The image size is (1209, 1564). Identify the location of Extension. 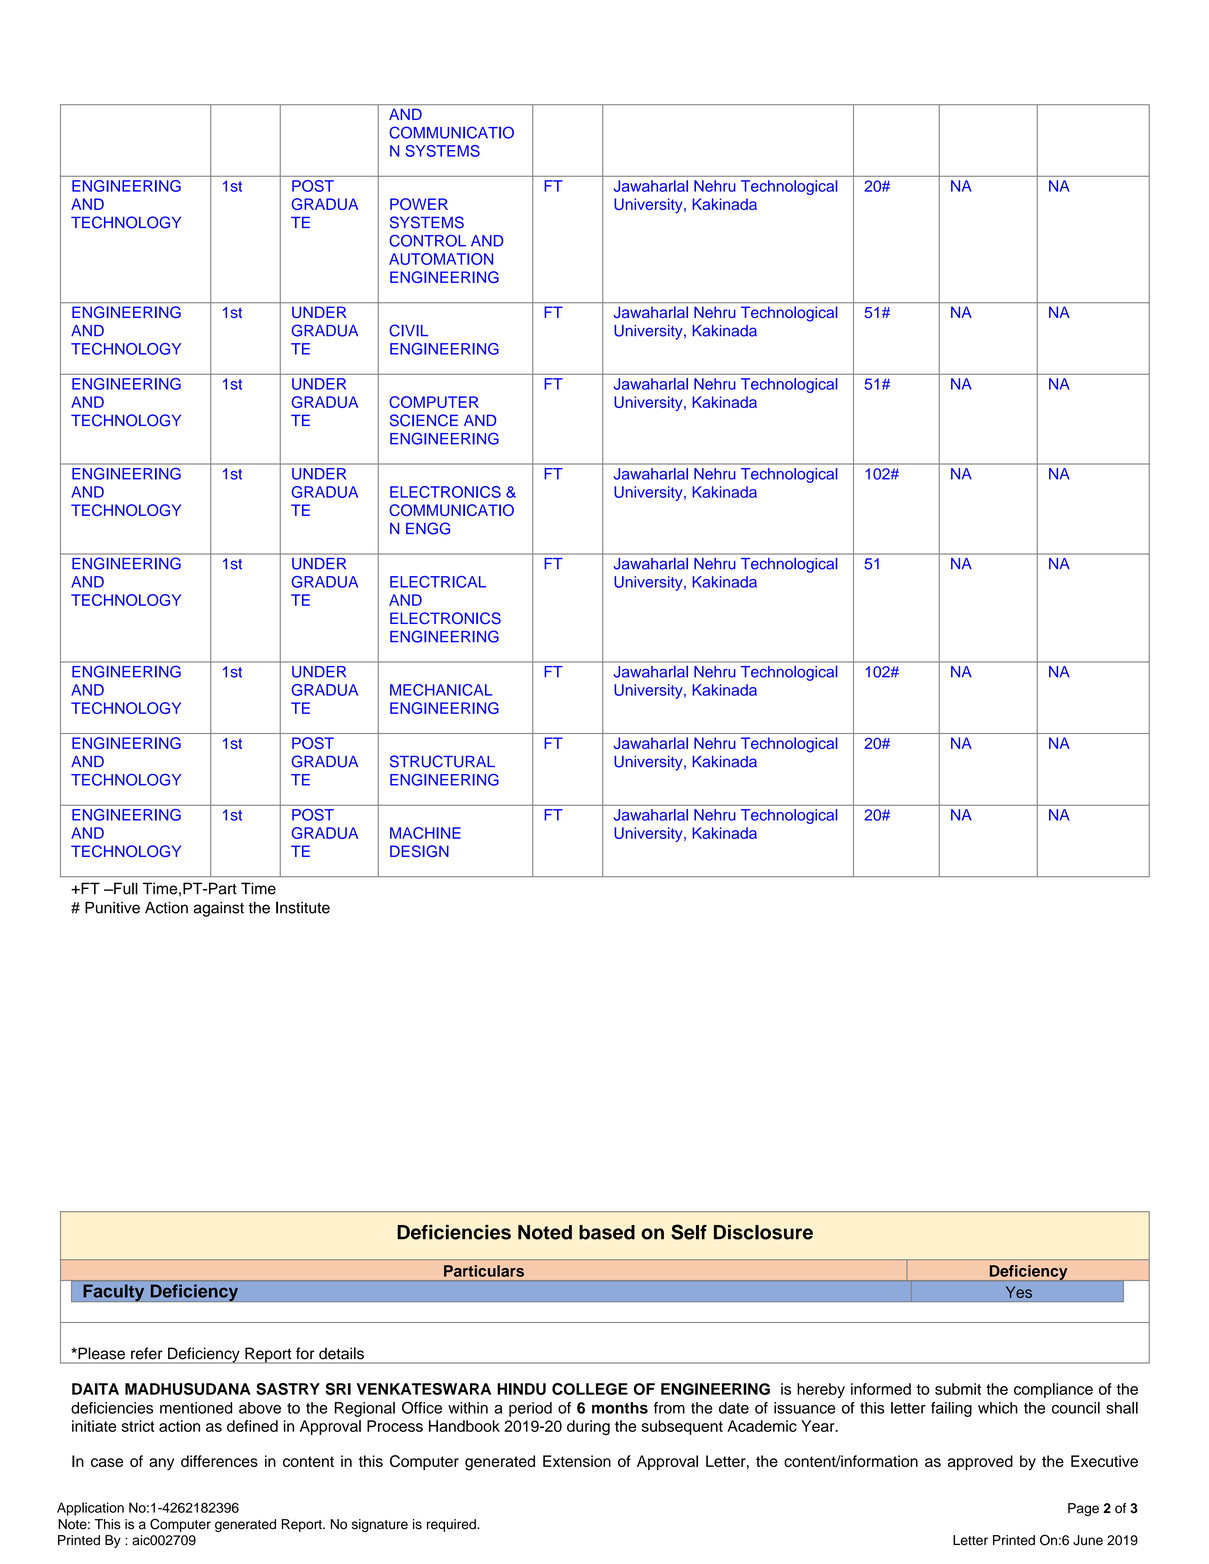
(577, 1461).
